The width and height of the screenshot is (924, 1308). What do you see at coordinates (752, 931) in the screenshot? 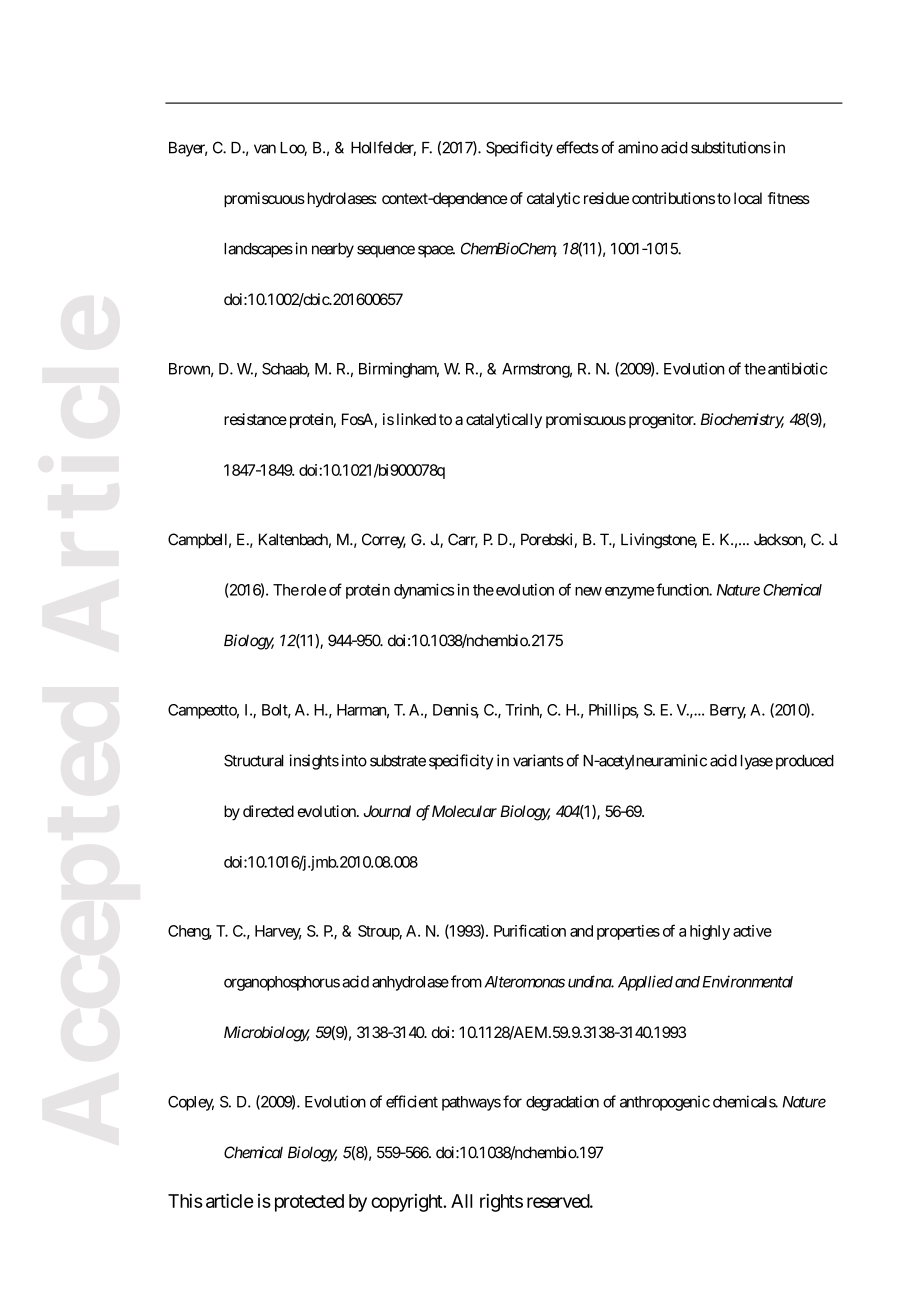
I see `active` at bounding box center [752, 931].
